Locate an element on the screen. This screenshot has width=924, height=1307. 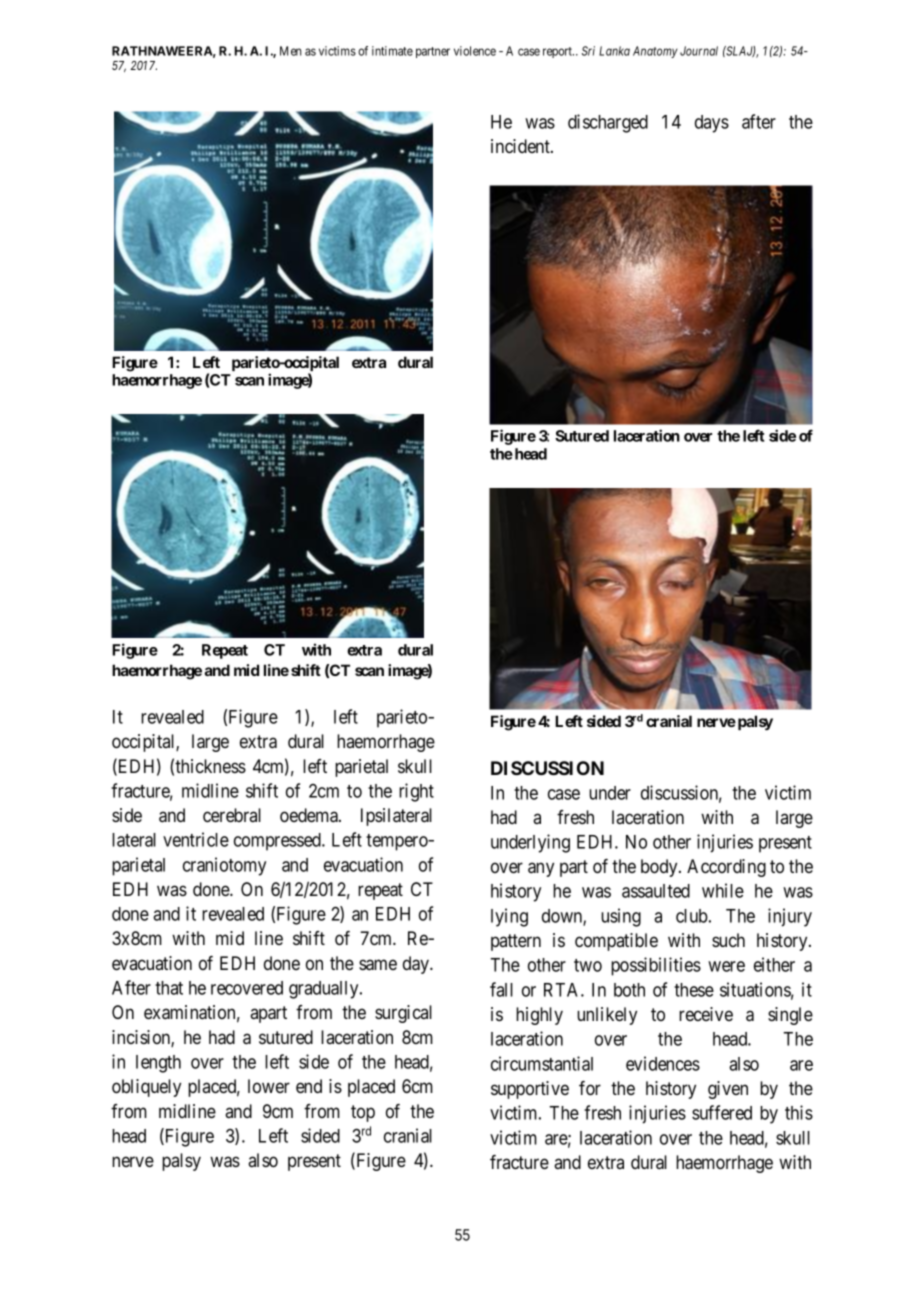
lower is located at coordinates (269, 1086).
